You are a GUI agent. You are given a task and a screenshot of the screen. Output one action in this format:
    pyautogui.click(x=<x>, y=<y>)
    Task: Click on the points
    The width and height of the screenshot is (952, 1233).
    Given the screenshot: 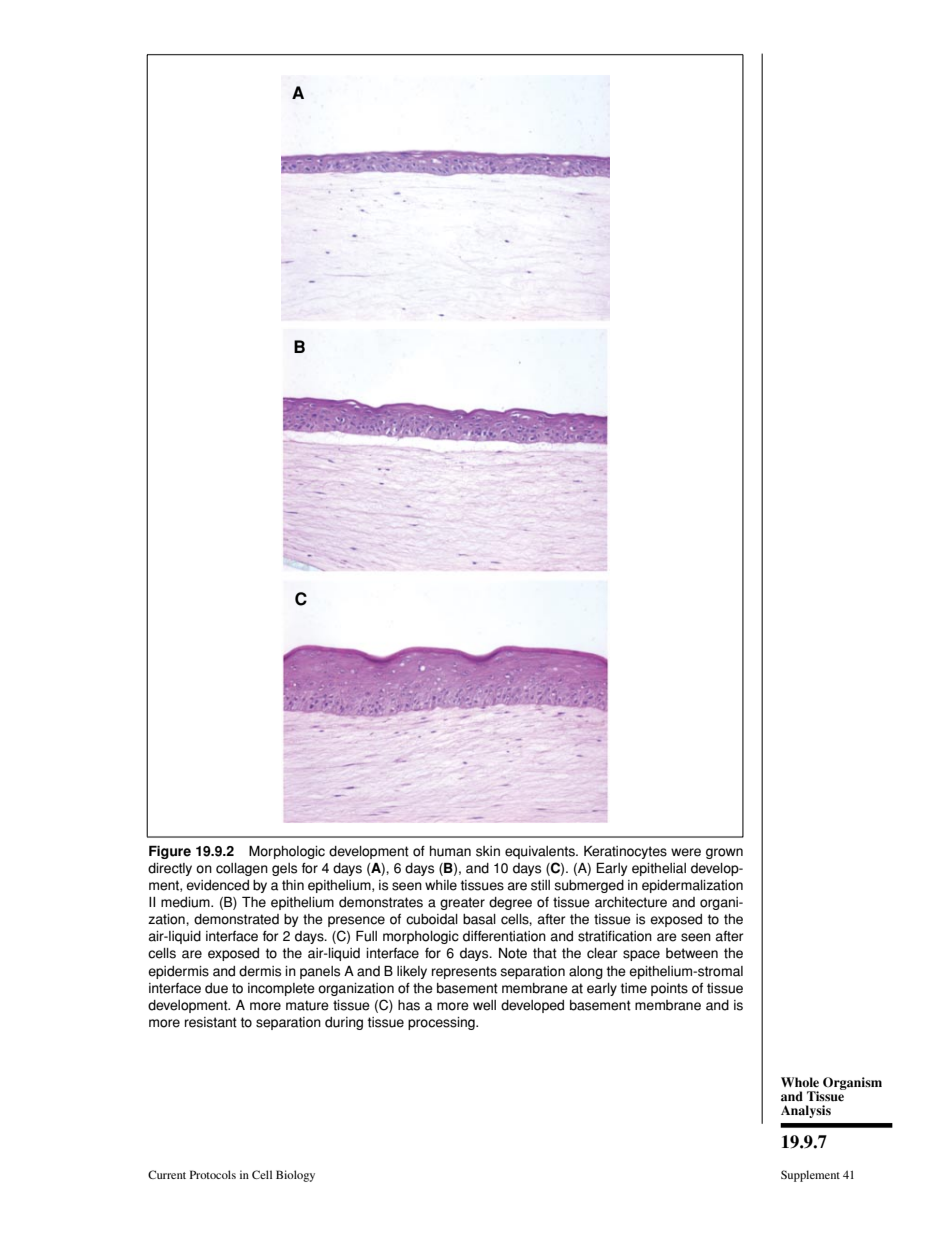 What is the action you would take?
    pyautogui.click(x=669, y=989)
